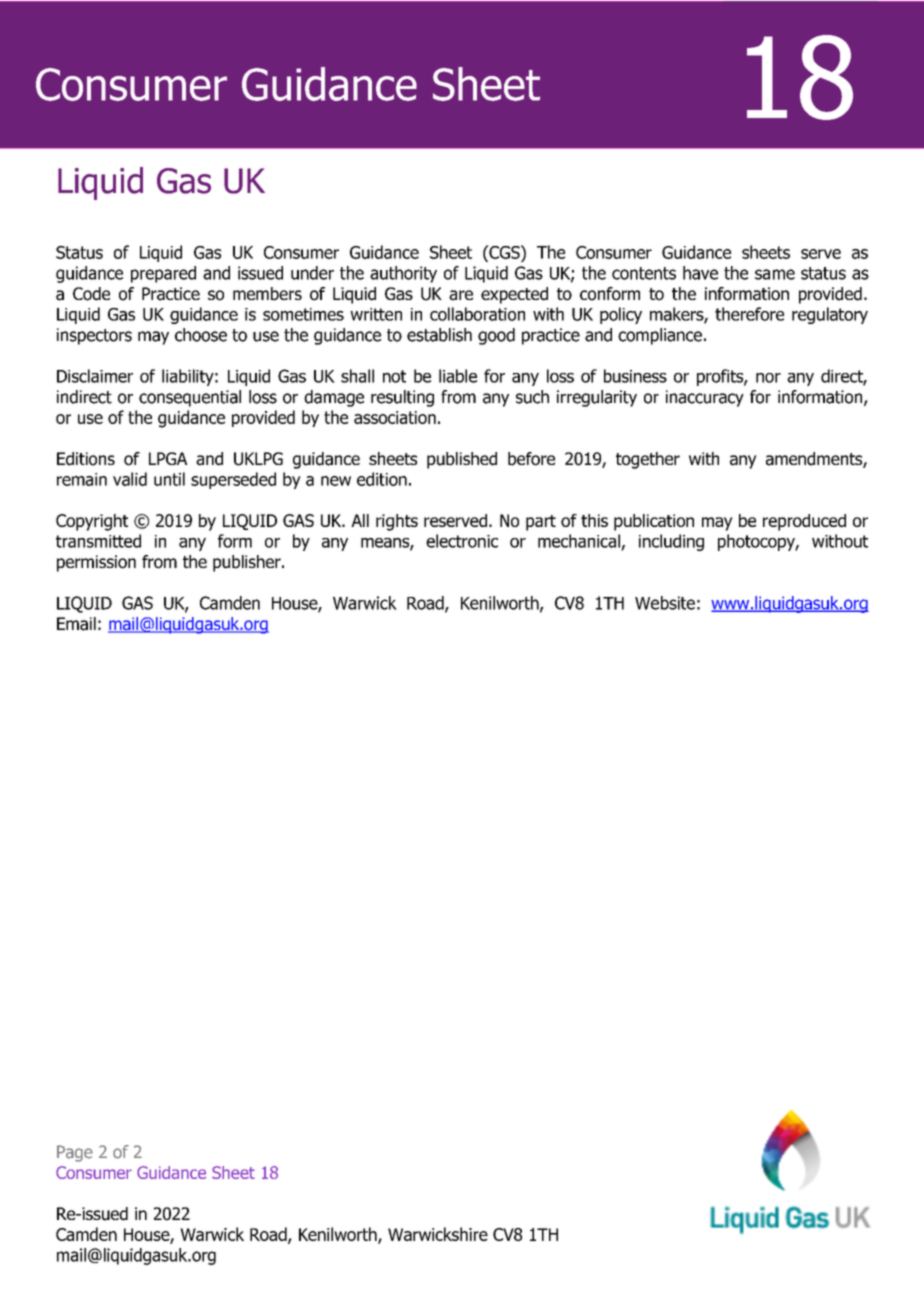  What do you see at coordinates (671, 542) in the screenshot?
I see `including` at bounding box center [671, 542].
